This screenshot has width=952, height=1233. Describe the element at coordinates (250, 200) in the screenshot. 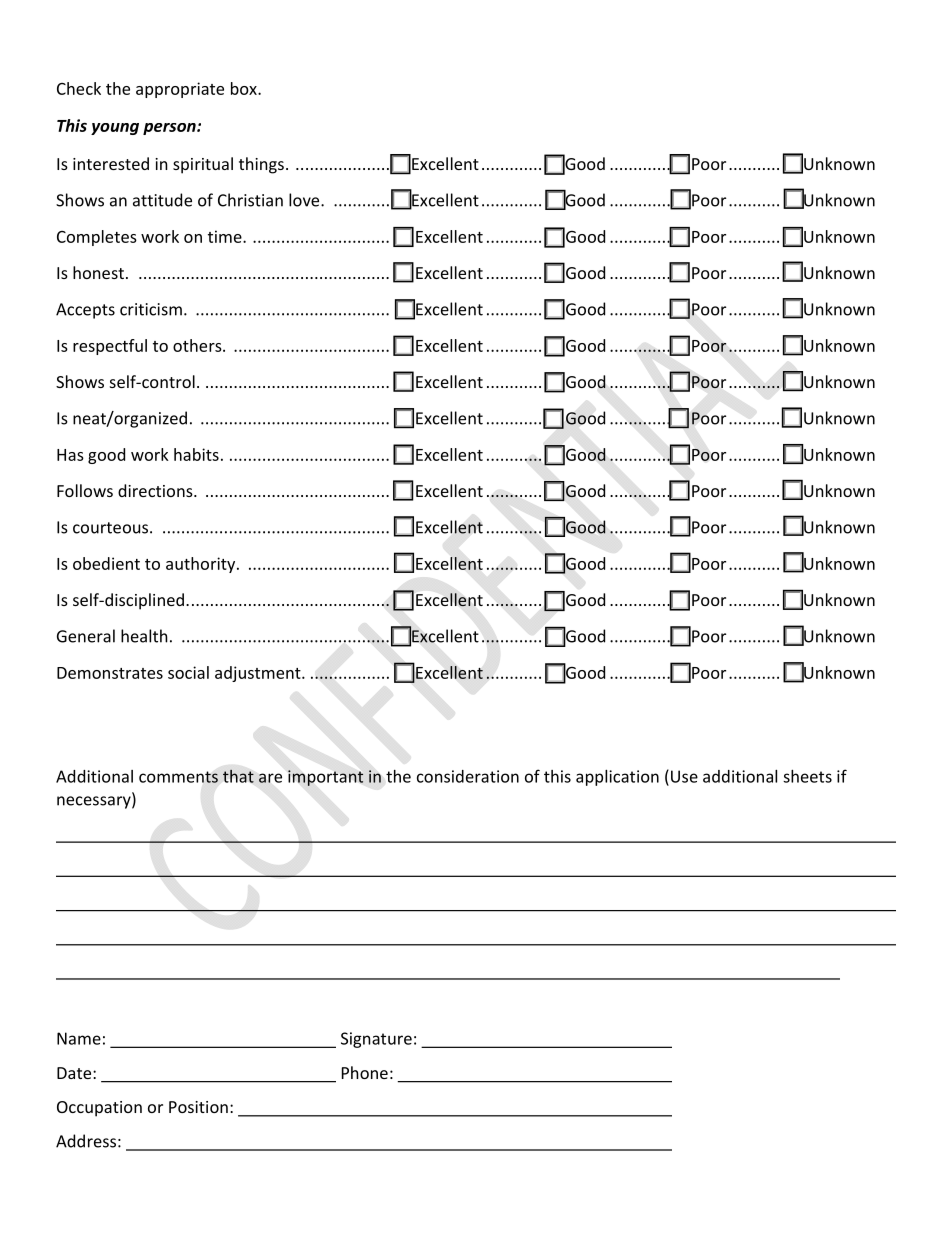

I see `Christian` at that location.
